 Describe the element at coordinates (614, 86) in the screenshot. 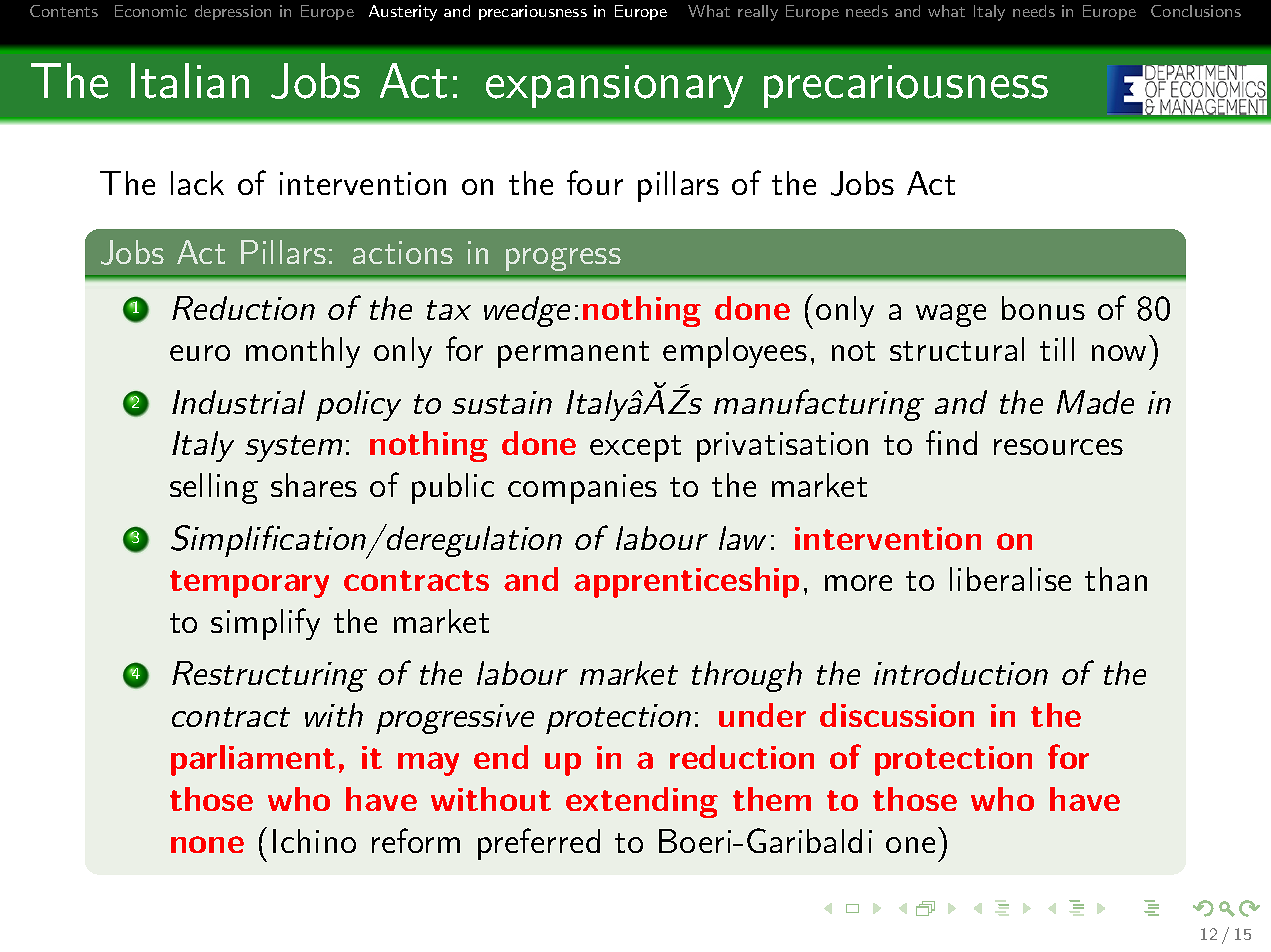

I see `expansionary` at that location.
